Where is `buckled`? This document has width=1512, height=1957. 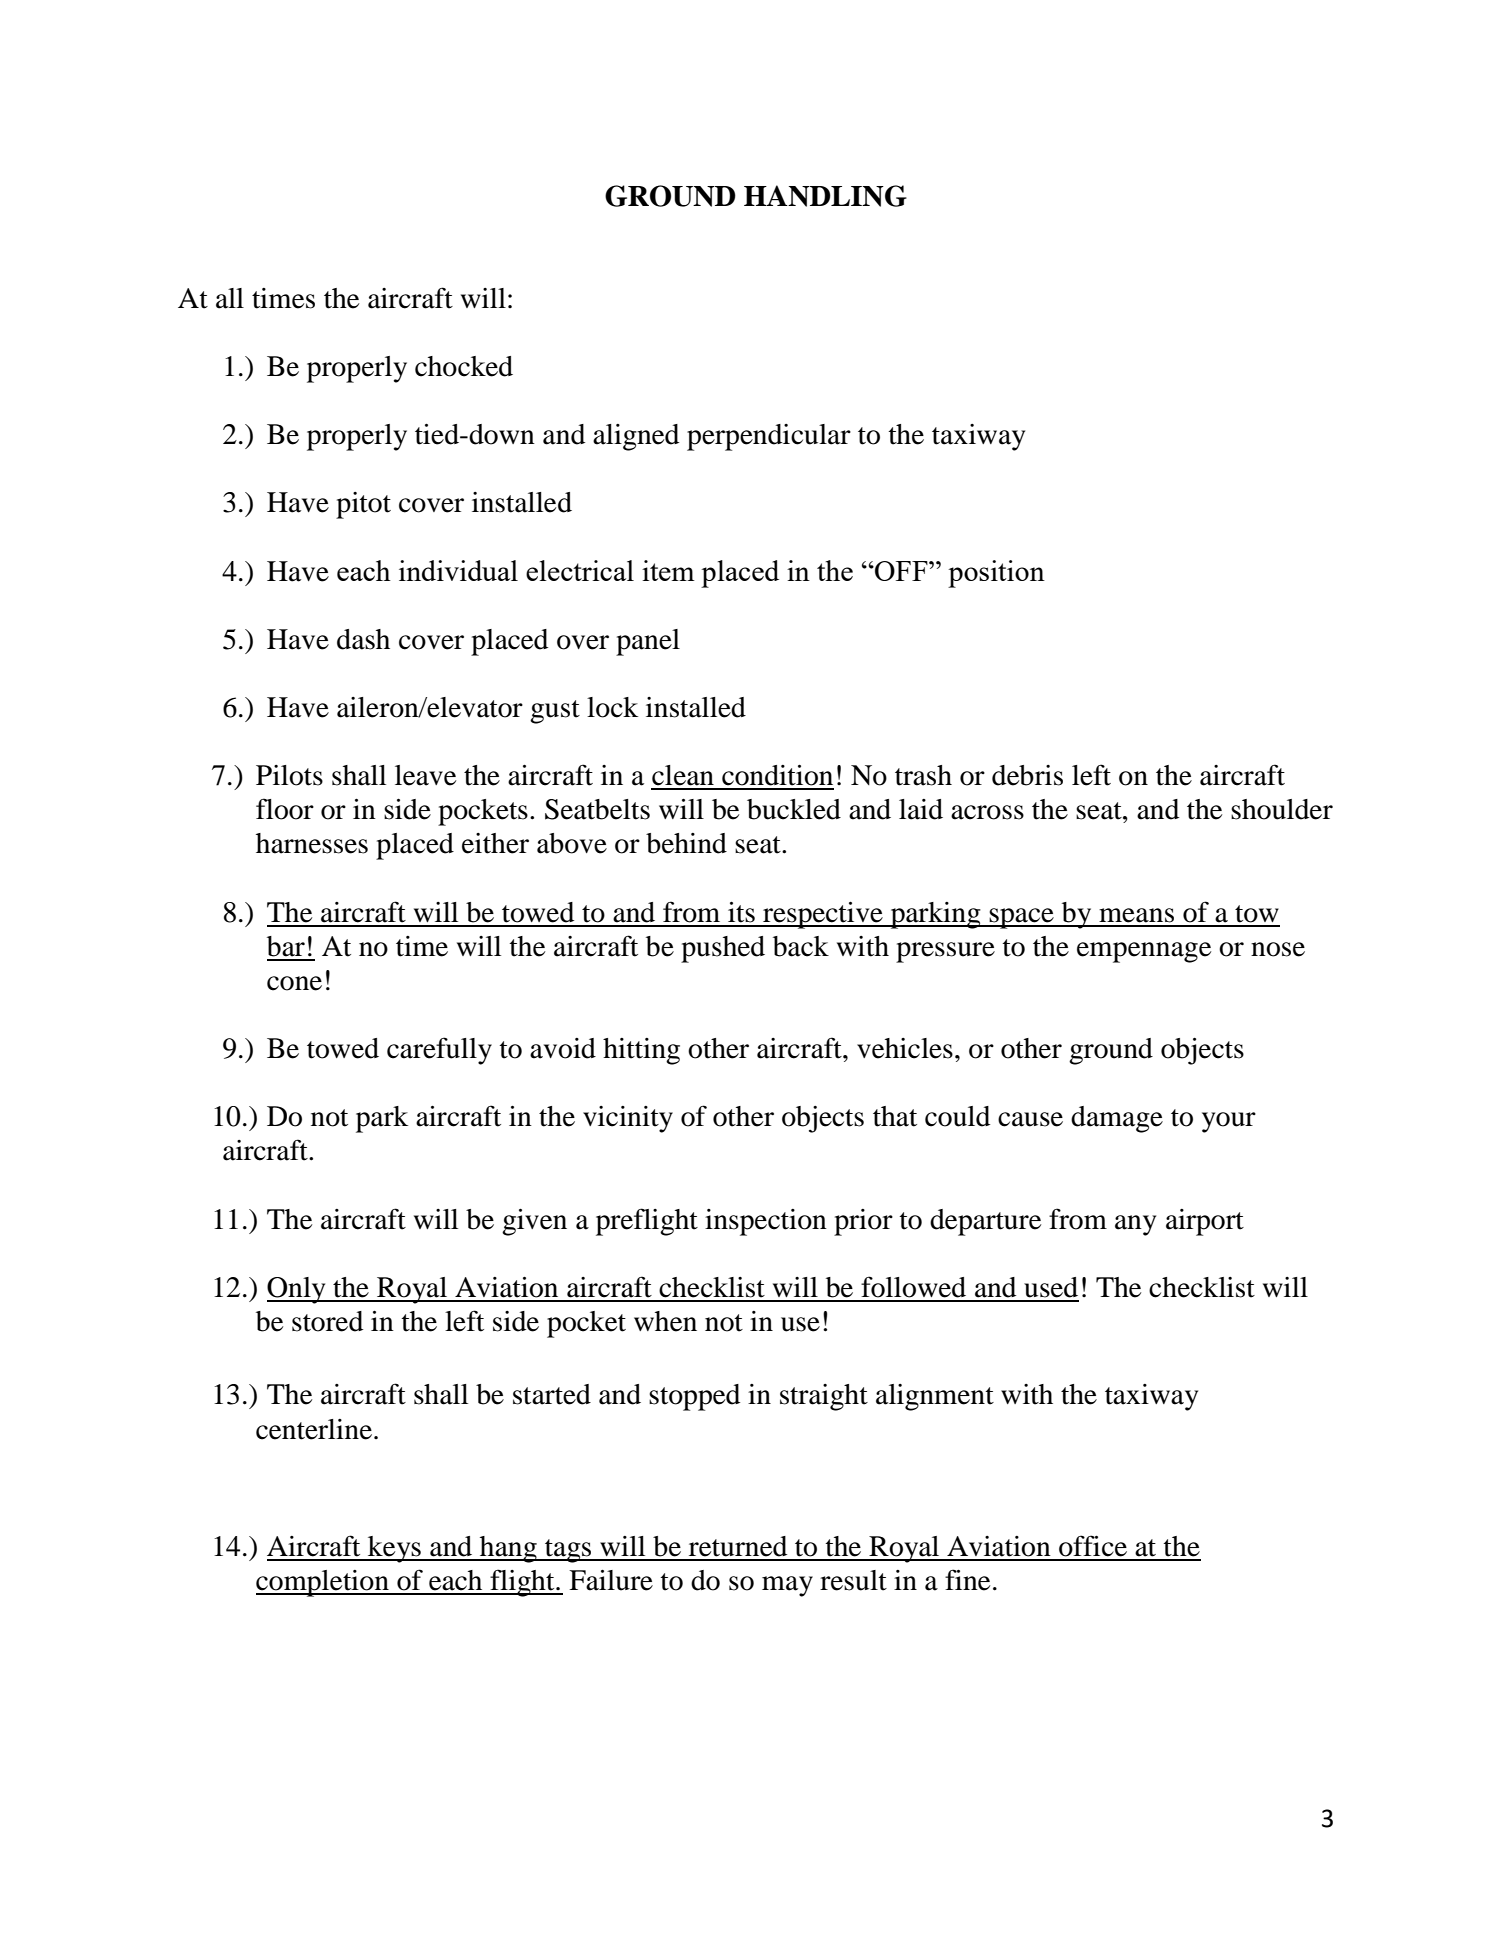 buckled is located at coordinates (794, 809).
